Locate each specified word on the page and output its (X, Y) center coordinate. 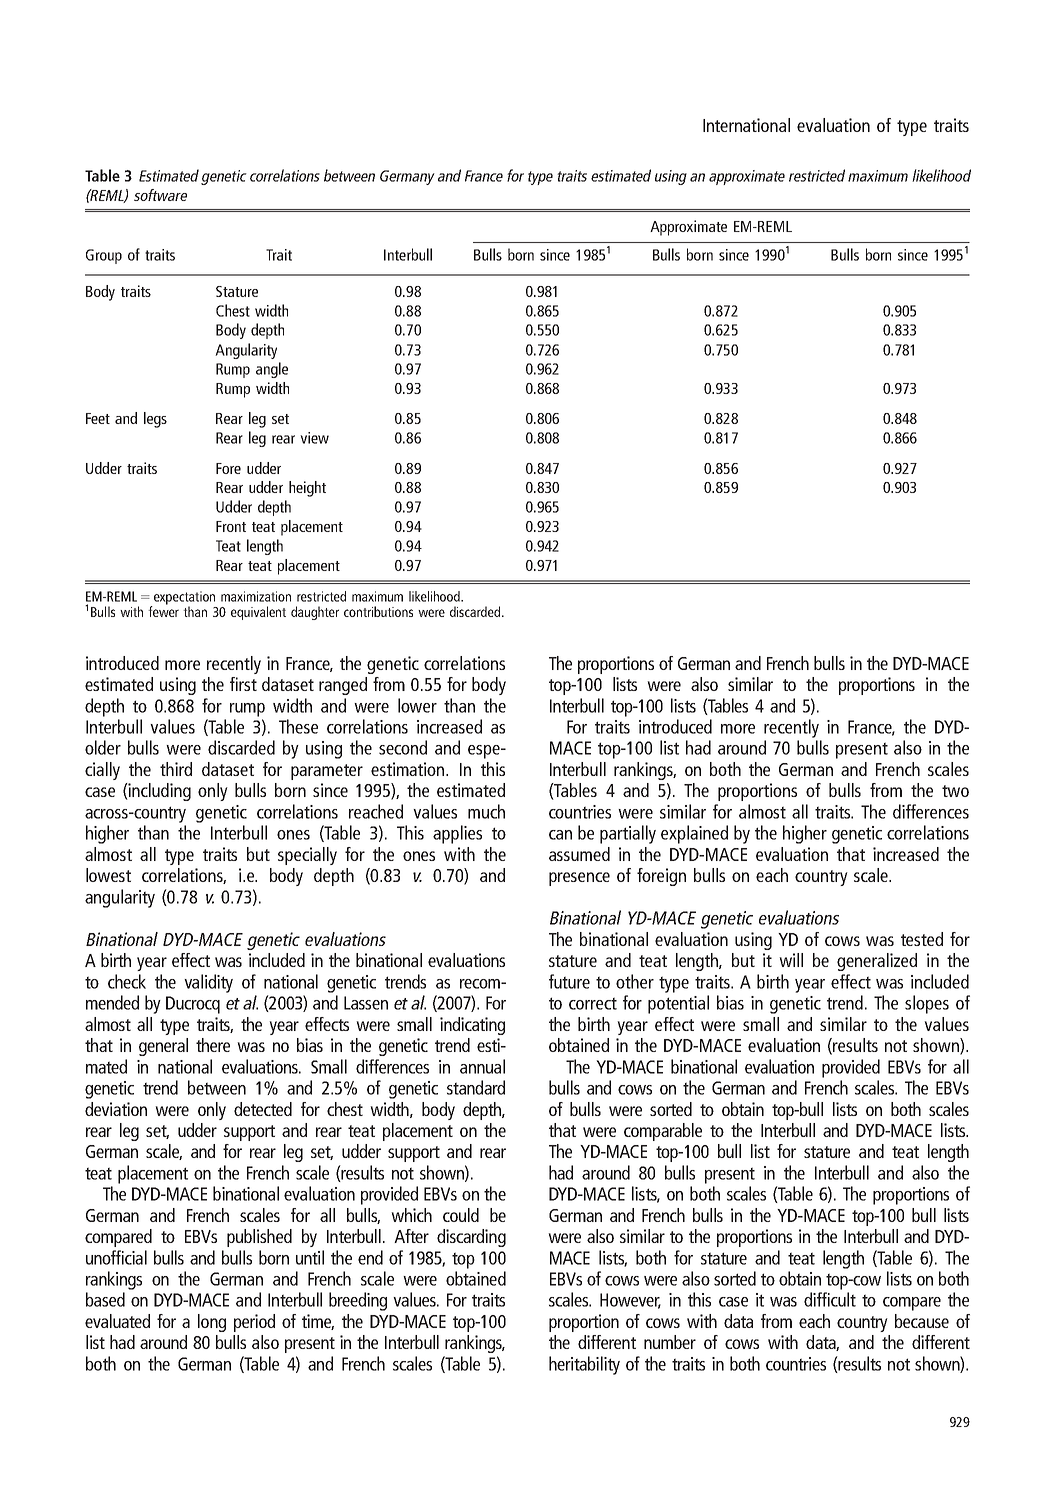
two (955, 791)
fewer (163, 610)
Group (104, 256)
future (569, 981)
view (314, 438)
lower (417, 705)
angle (272, 370)
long (212, 1323)
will (791, 960)
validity (208, 983)
